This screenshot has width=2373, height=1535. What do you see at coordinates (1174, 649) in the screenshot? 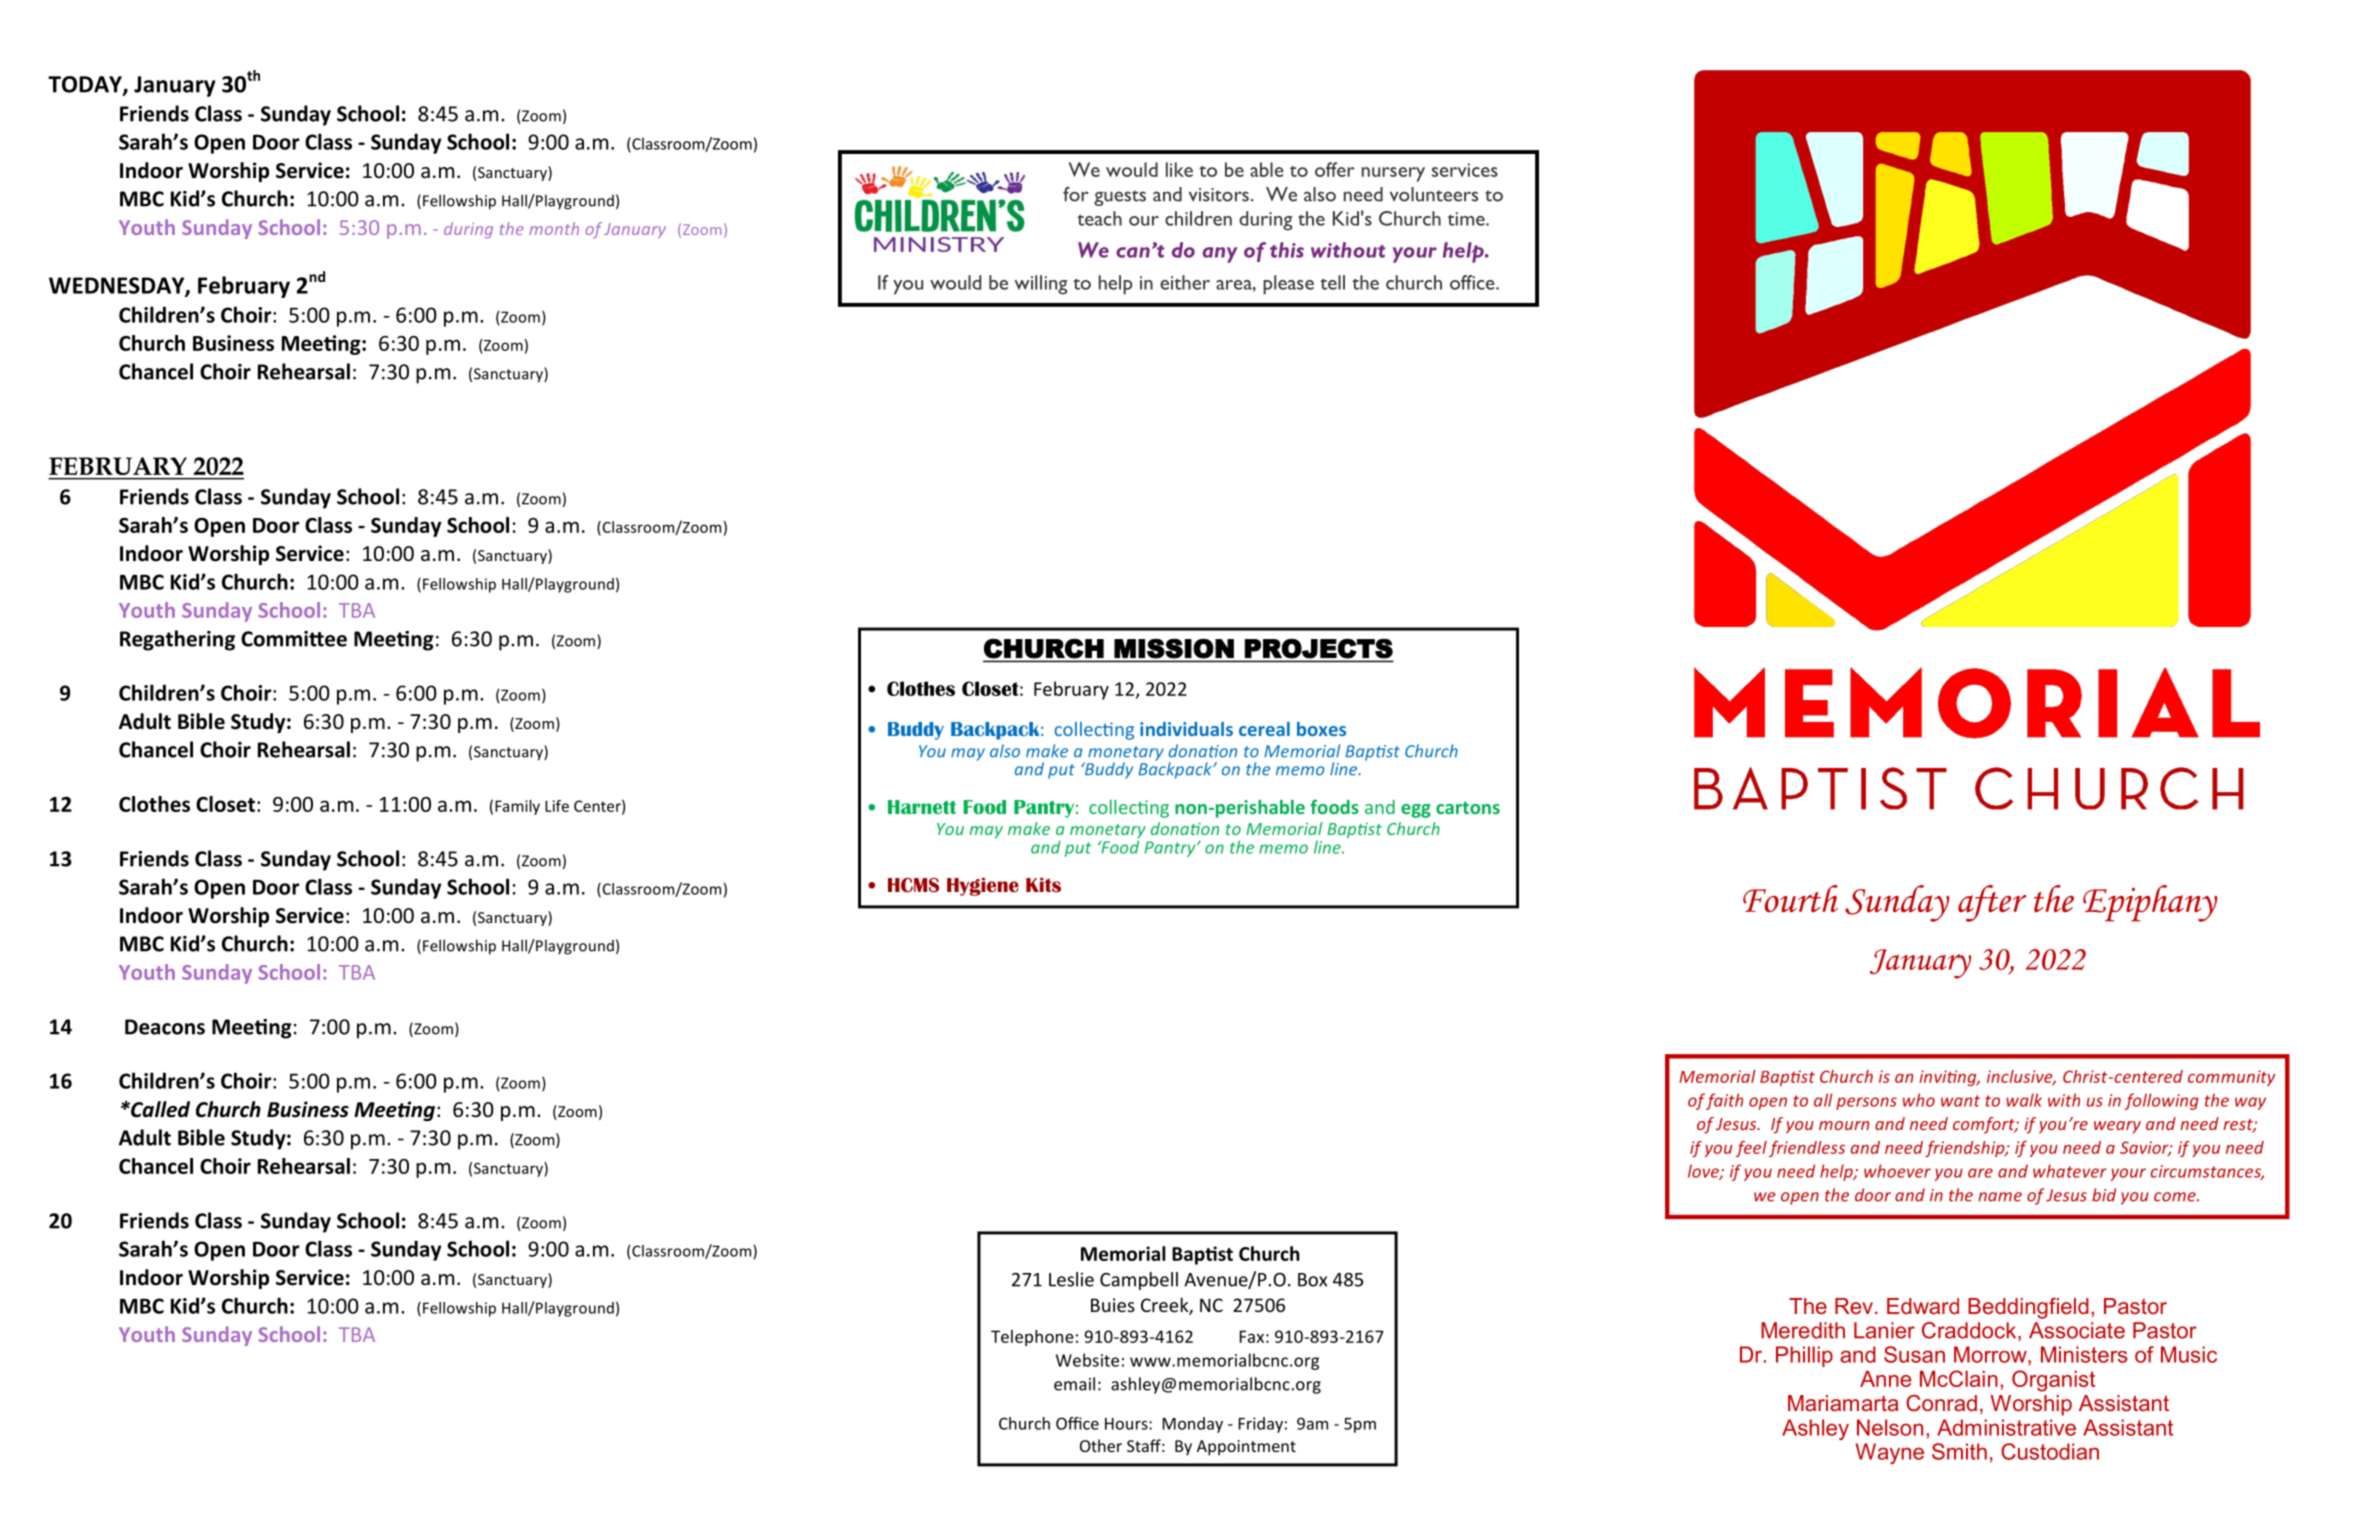
I see `MISSION` at bounding box center [1174, 649].
